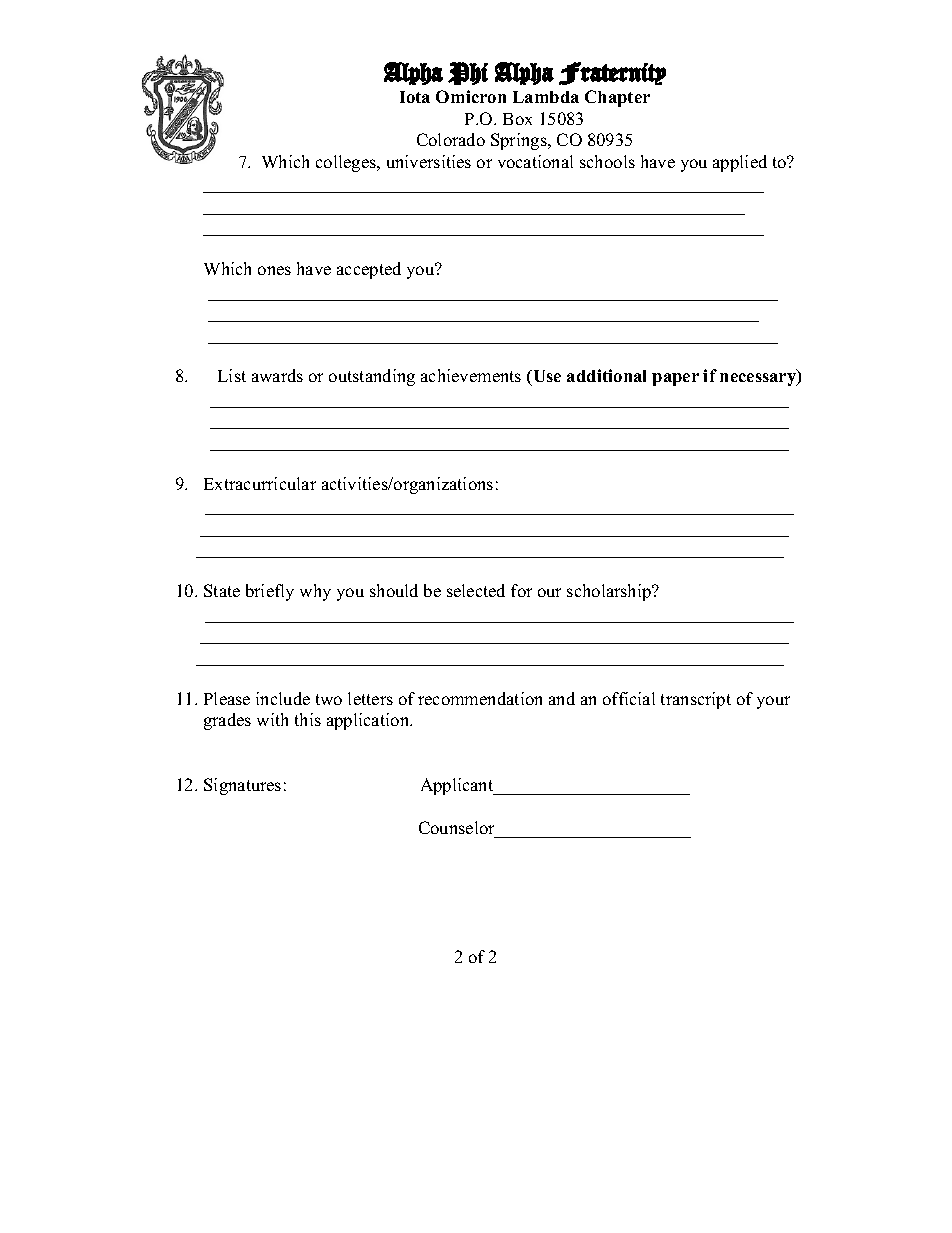  I want to click on achievements, so click(471, 375).
